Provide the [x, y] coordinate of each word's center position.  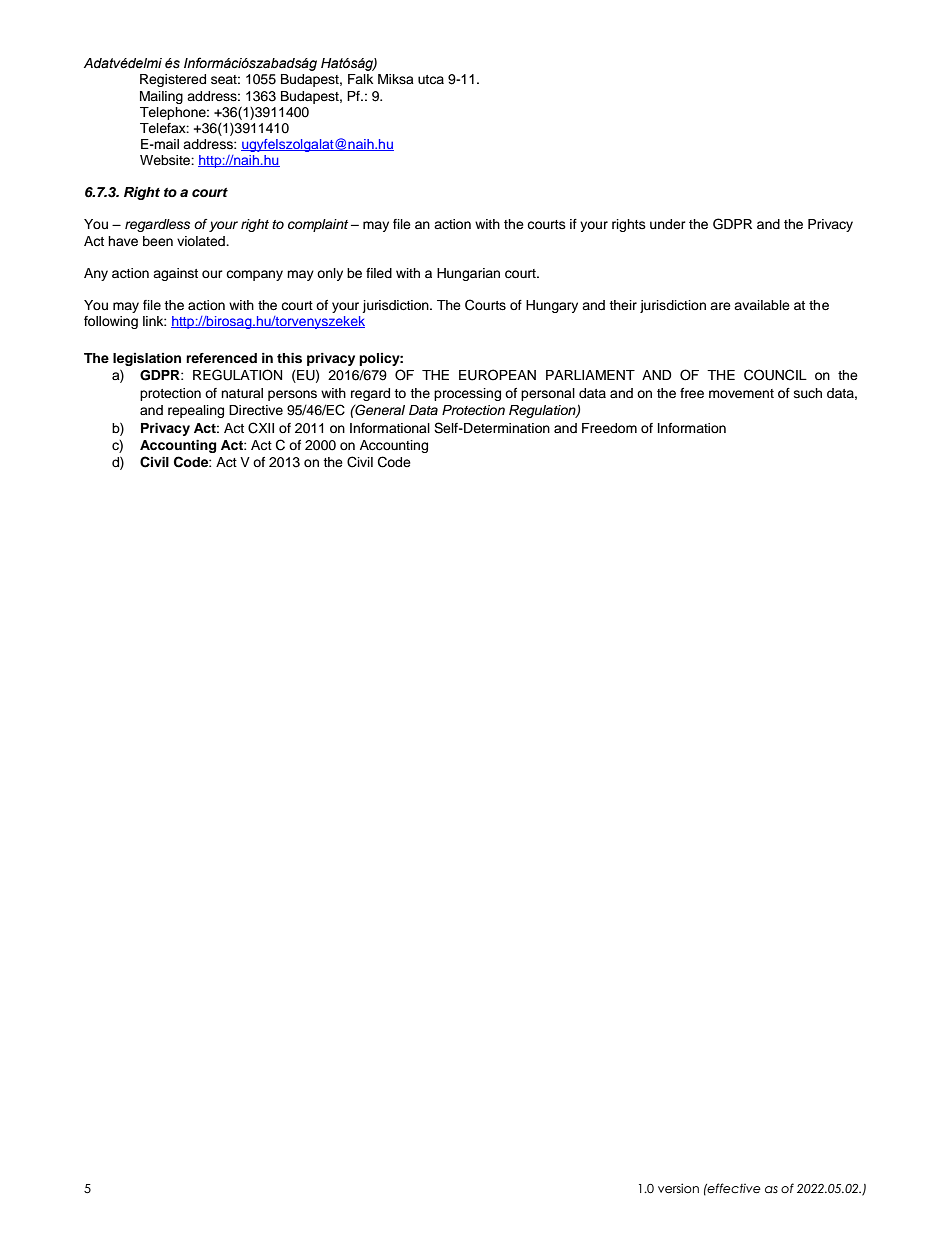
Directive [256, 410]
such [808, 393]
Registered [173, 80]
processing [467, 394]
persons [292, 395]
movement [741, 393]
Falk [360, 79]
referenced [221, 358]
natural [242, 393]
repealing [196, 411]
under [668, 224]
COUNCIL [775, 375]
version [678, 1188]
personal [548, 394]
